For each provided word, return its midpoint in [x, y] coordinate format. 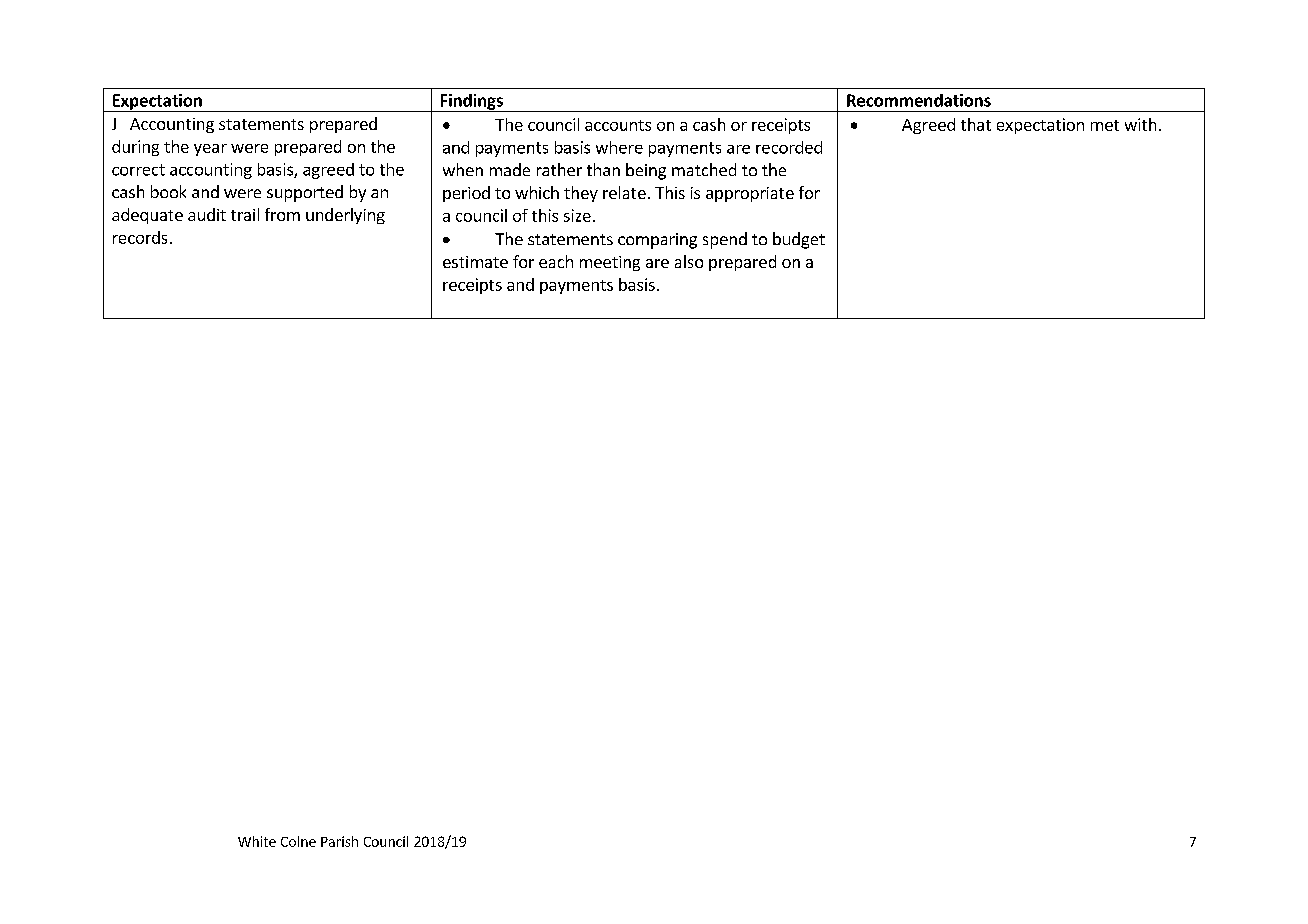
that [976, 124]
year [210, 150]
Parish [339, 841]
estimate [475, 262]
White [257, 841]
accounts [618, 125]
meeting [610, 263]
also [689, 261]
